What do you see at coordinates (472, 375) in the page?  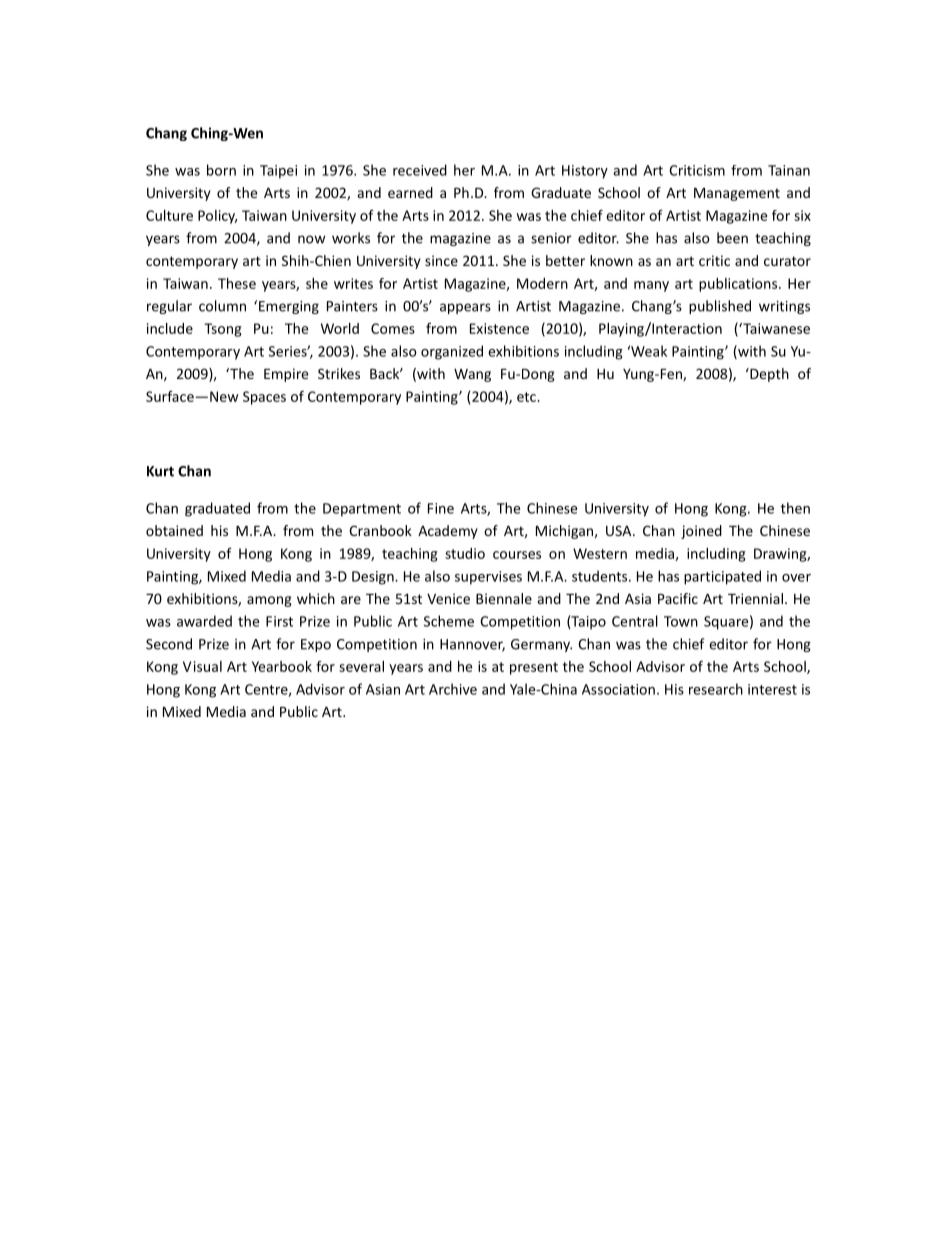 I see `Wang` at bounding box center [472, 375].
